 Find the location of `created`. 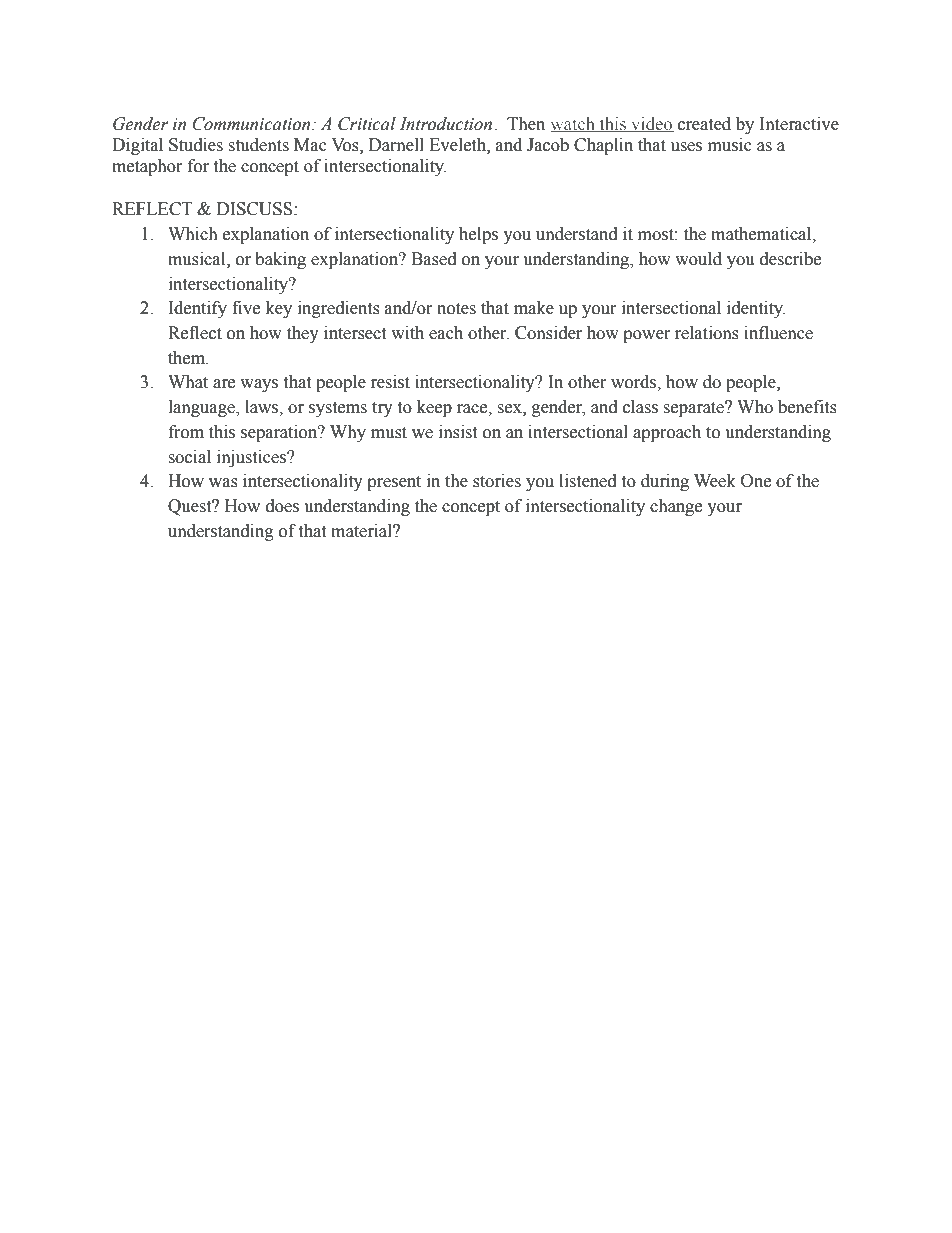

created is located at coordinates (704, 124).
